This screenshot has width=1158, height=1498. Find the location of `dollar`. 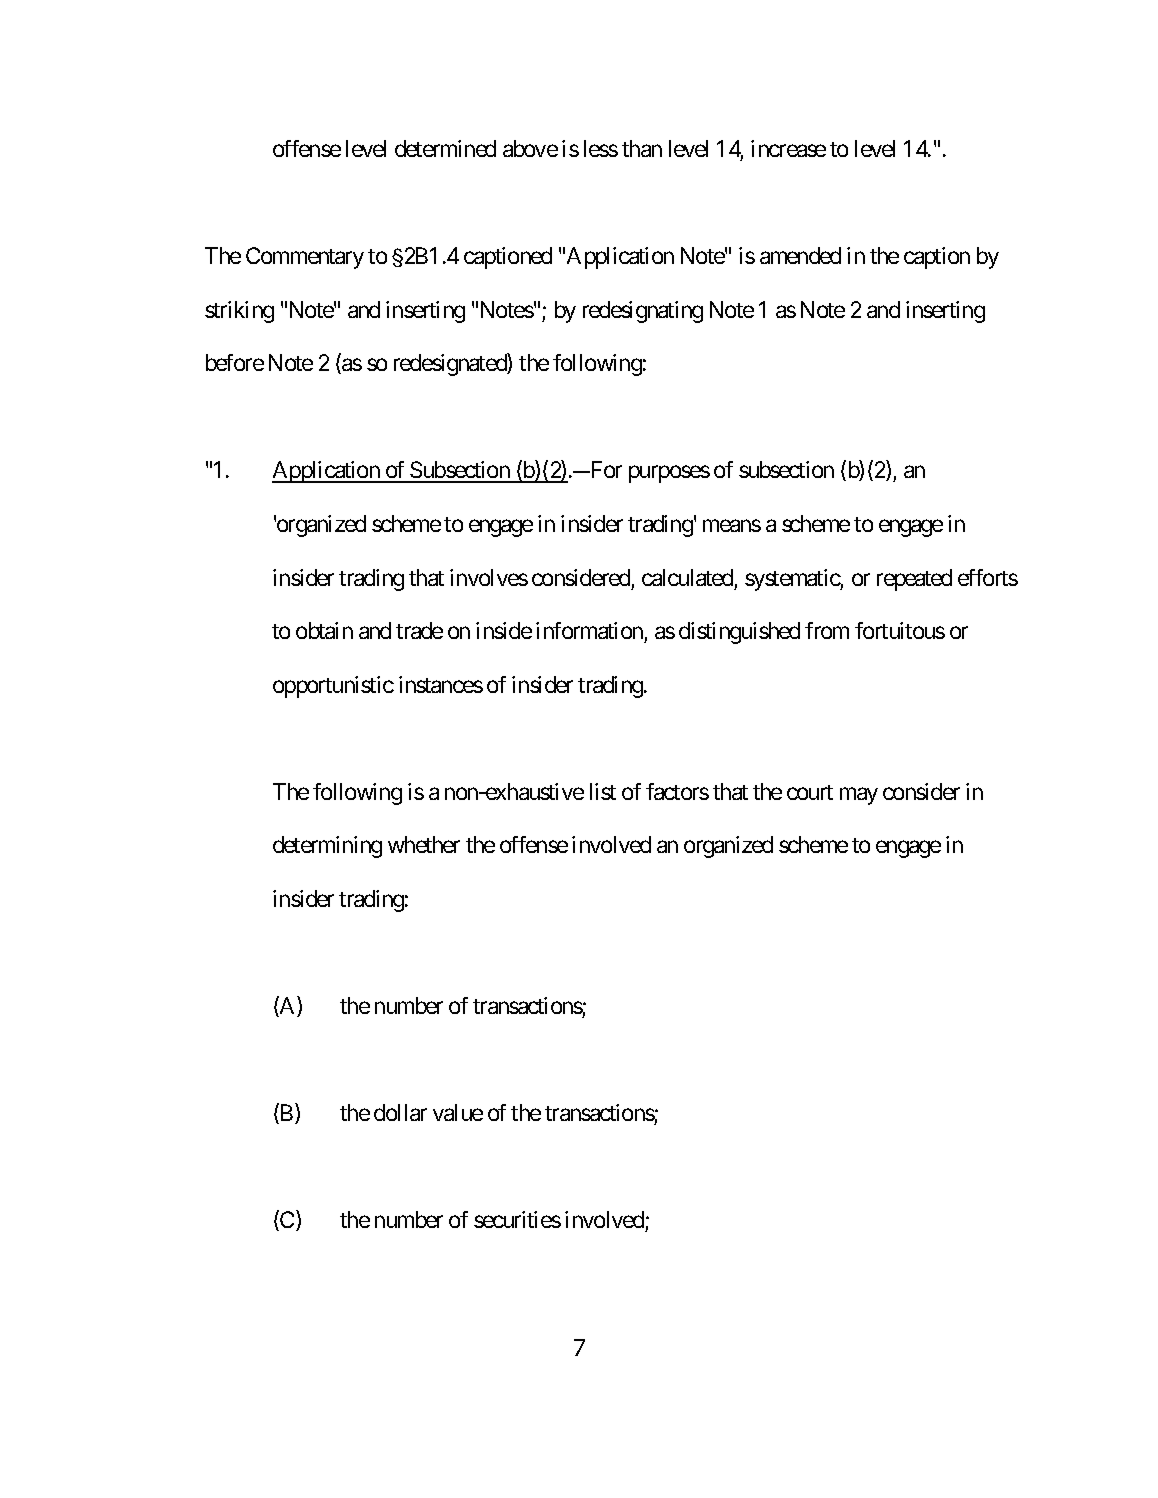

dollar is located at coordinates (400, 1112).
